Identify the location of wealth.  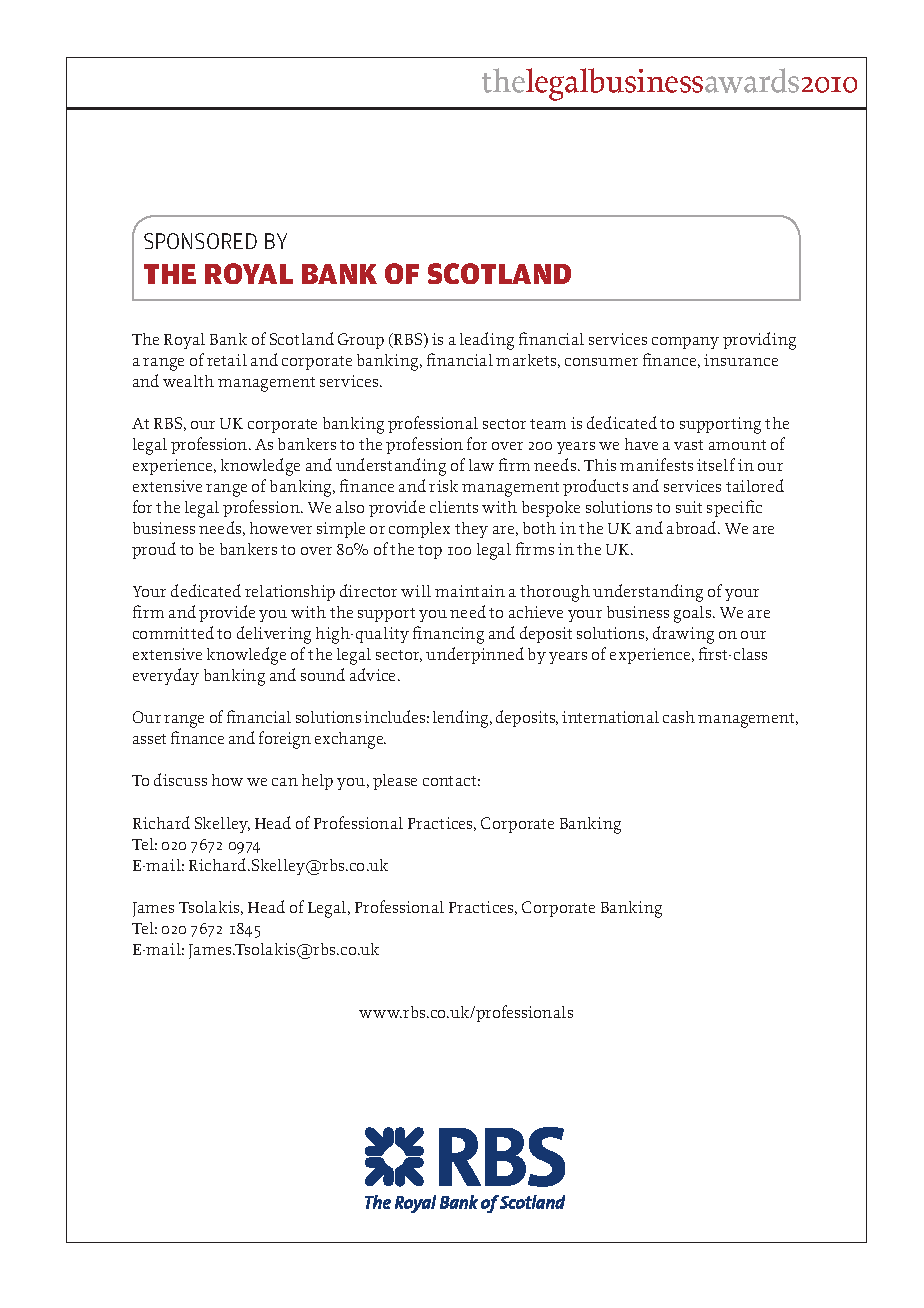
(188, 381).
